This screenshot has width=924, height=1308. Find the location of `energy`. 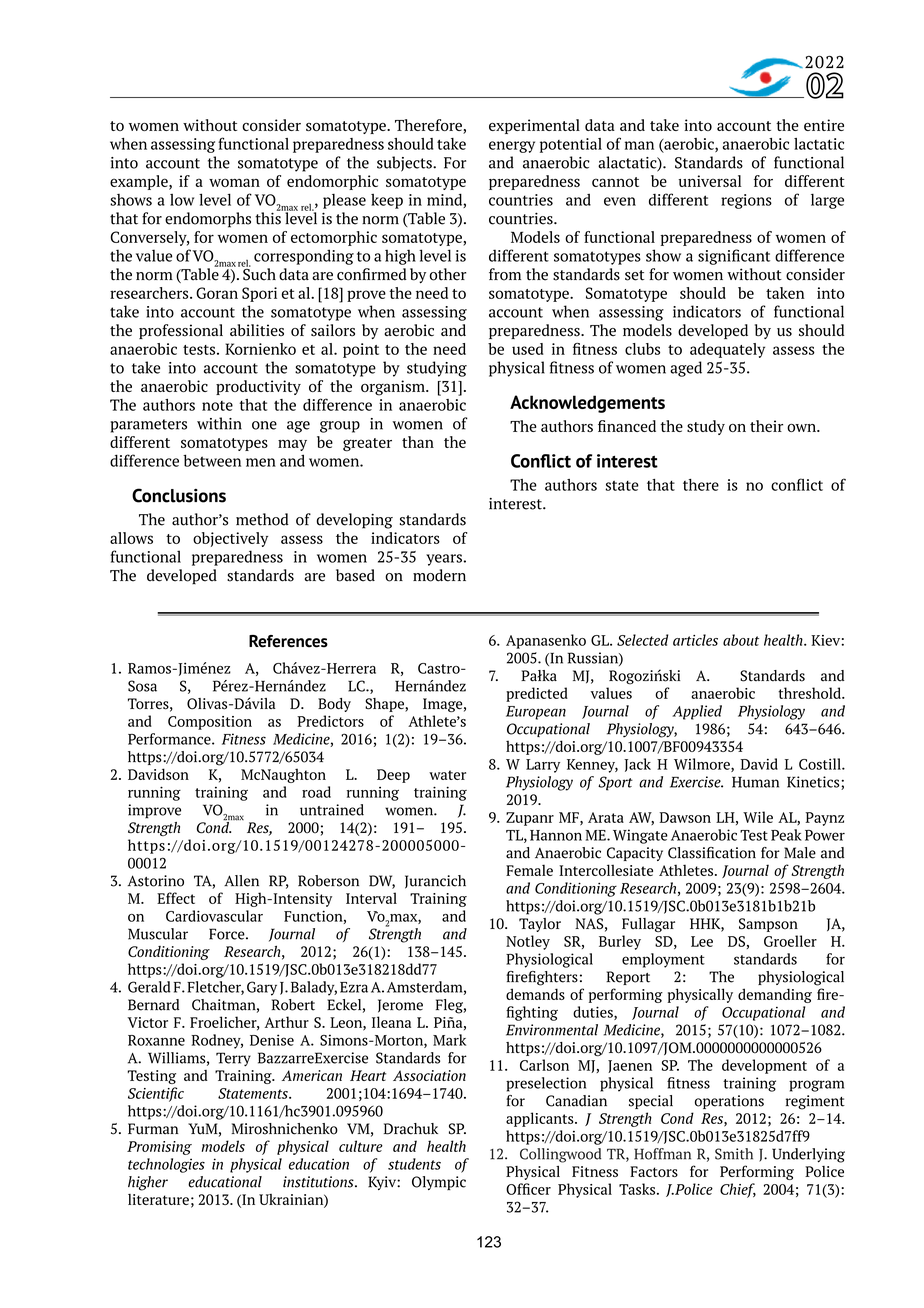

energy is located at coordinates (512, 147).
